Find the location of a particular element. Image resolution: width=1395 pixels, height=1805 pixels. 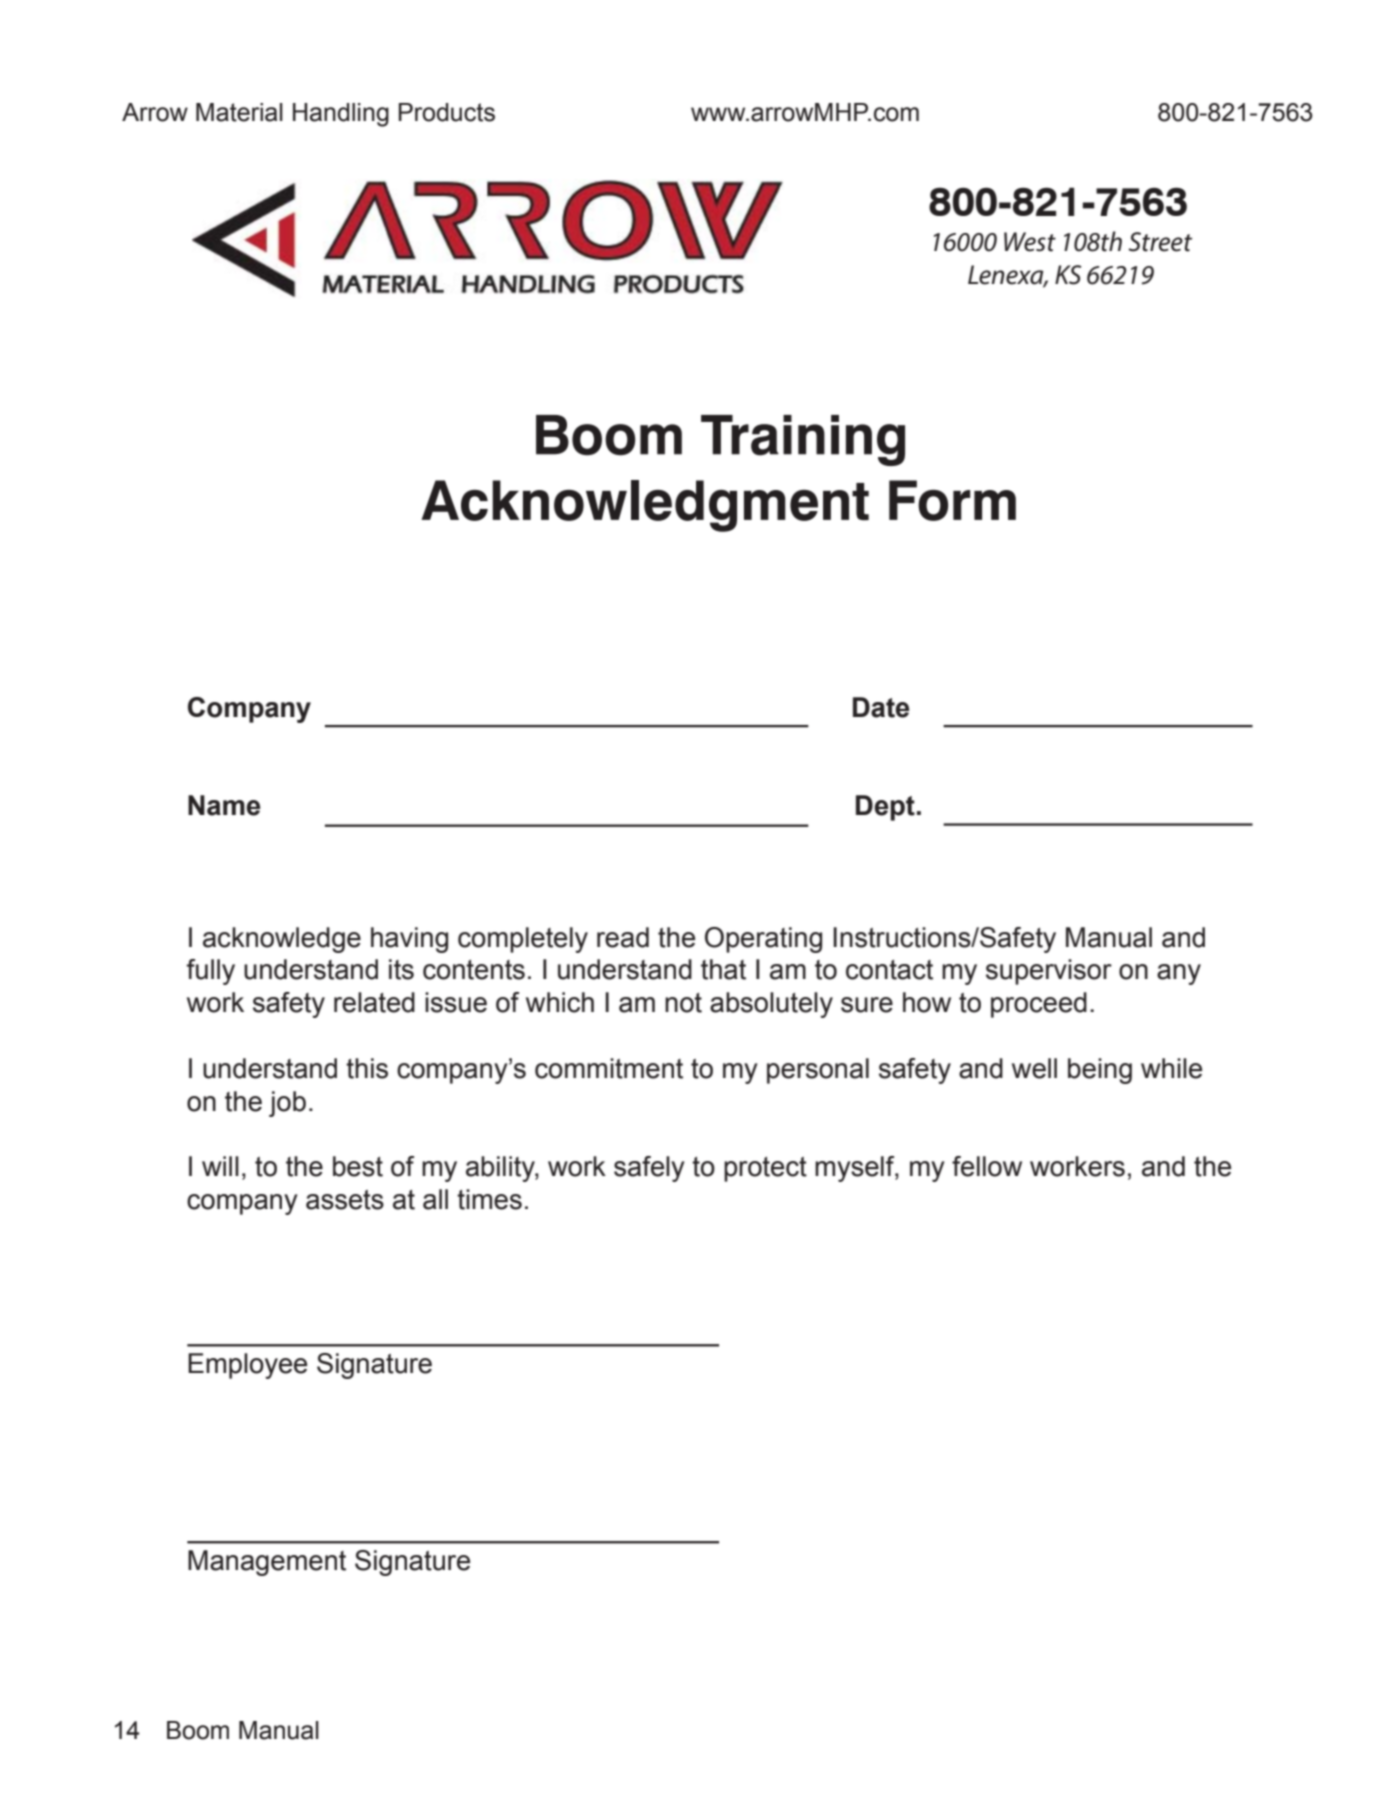

Acknowledgment is located at coordinates (645, 506).
